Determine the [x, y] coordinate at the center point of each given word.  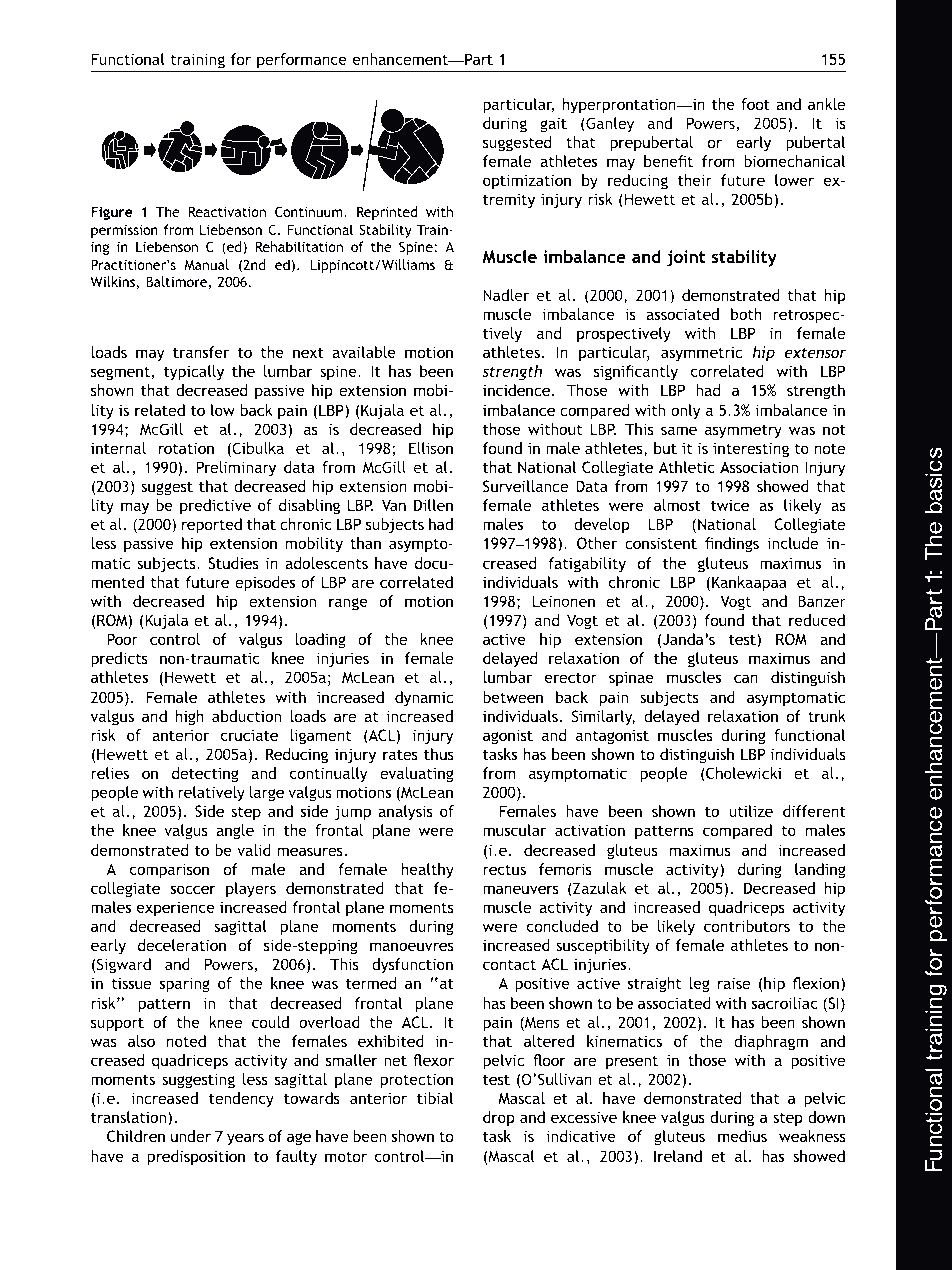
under [191, 1136]
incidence [518, 390]
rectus [504, 869]
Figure [112, 213]
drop [499, 1119]
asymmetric [701, 353]
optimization [527, 182]
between [513, 697]
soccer [193, 889]
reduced [817, 620]
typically [194, 373]
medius [742, 1136]
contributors [747, 926]
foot [755, 104]
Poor [122, 639]
